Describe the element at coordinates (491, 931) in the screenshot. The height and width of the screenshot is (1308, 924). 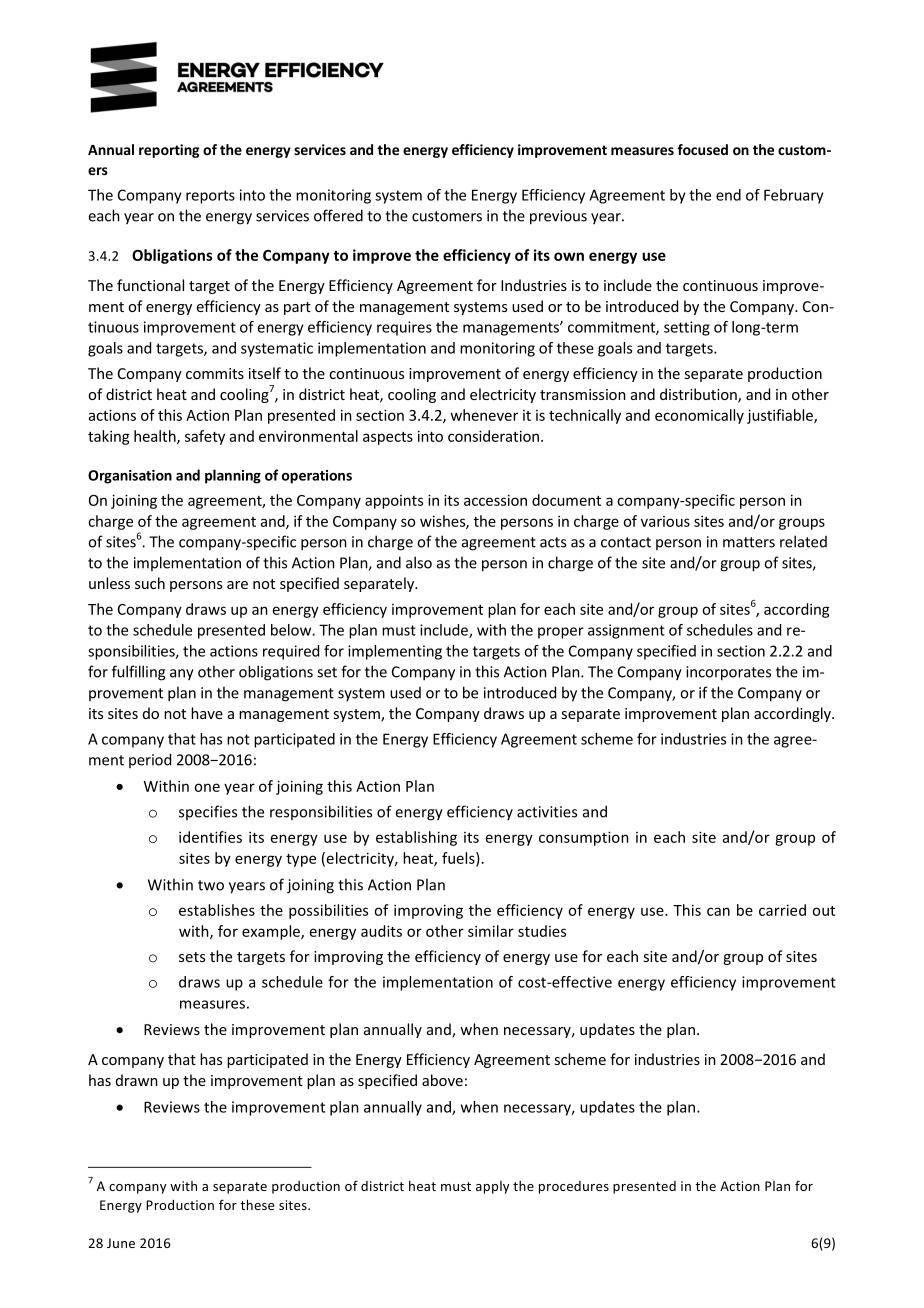
I see `similar` at that location.
